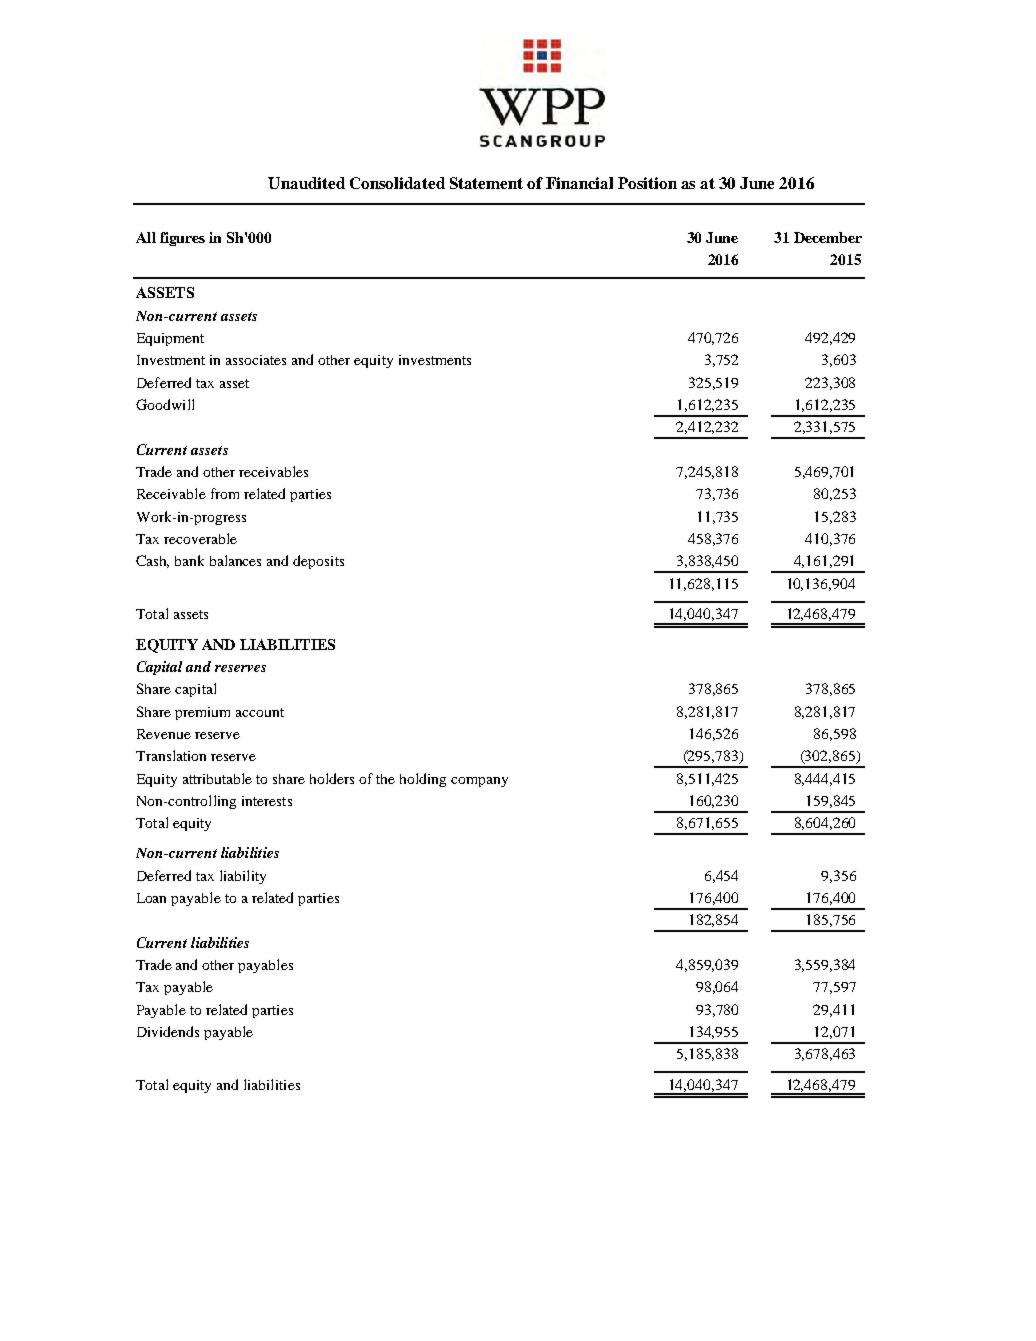 The width and height of the document is (1036, 1341). Describe the element at coordinates (486, 183) in the document. I see `Statement` at that location.
